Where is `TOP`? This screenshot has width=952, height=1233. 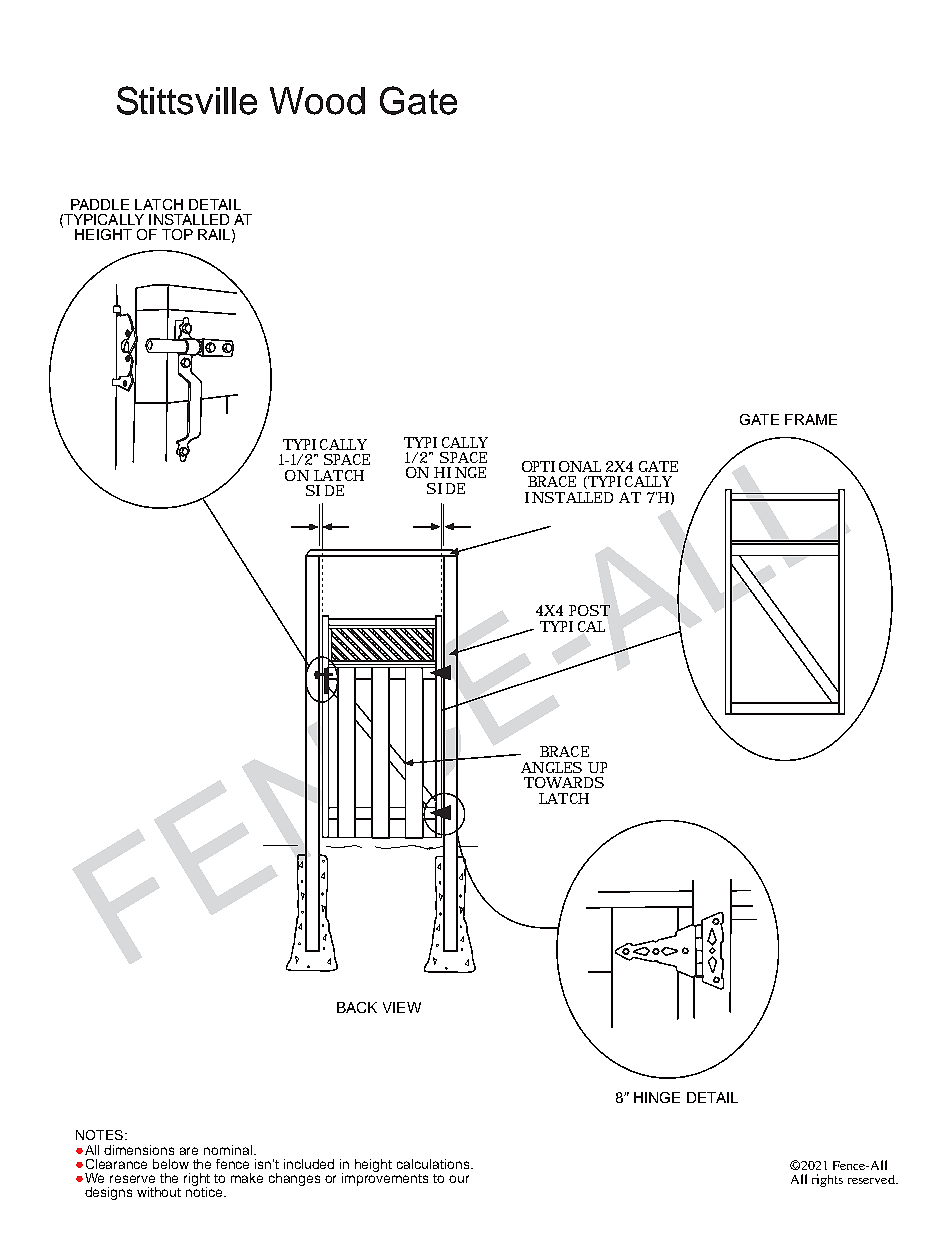
TOP is located at coordinates (177, 234).
